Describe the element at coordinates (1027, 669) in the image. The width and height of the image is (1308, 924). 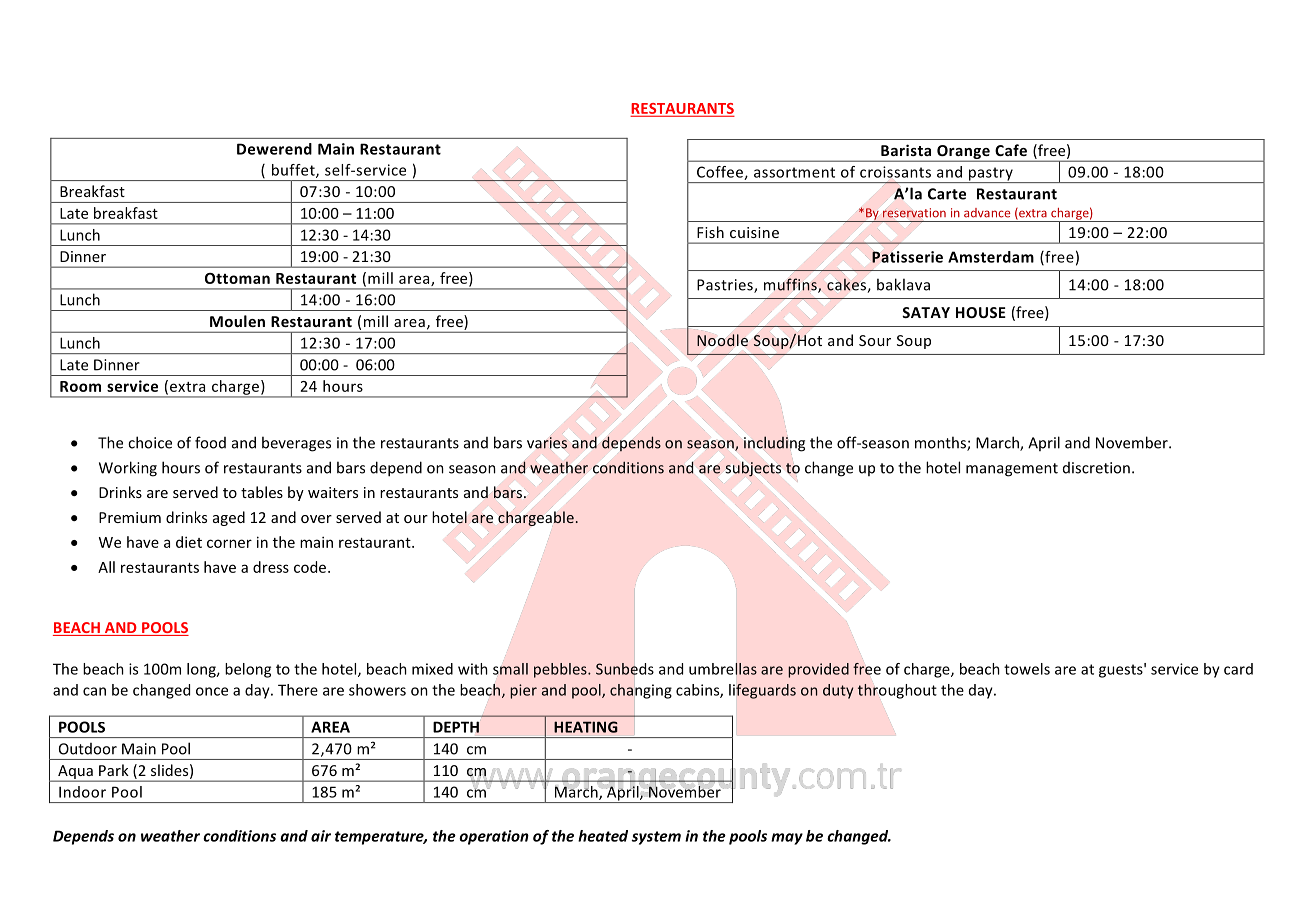
I see `towels` at that location.
